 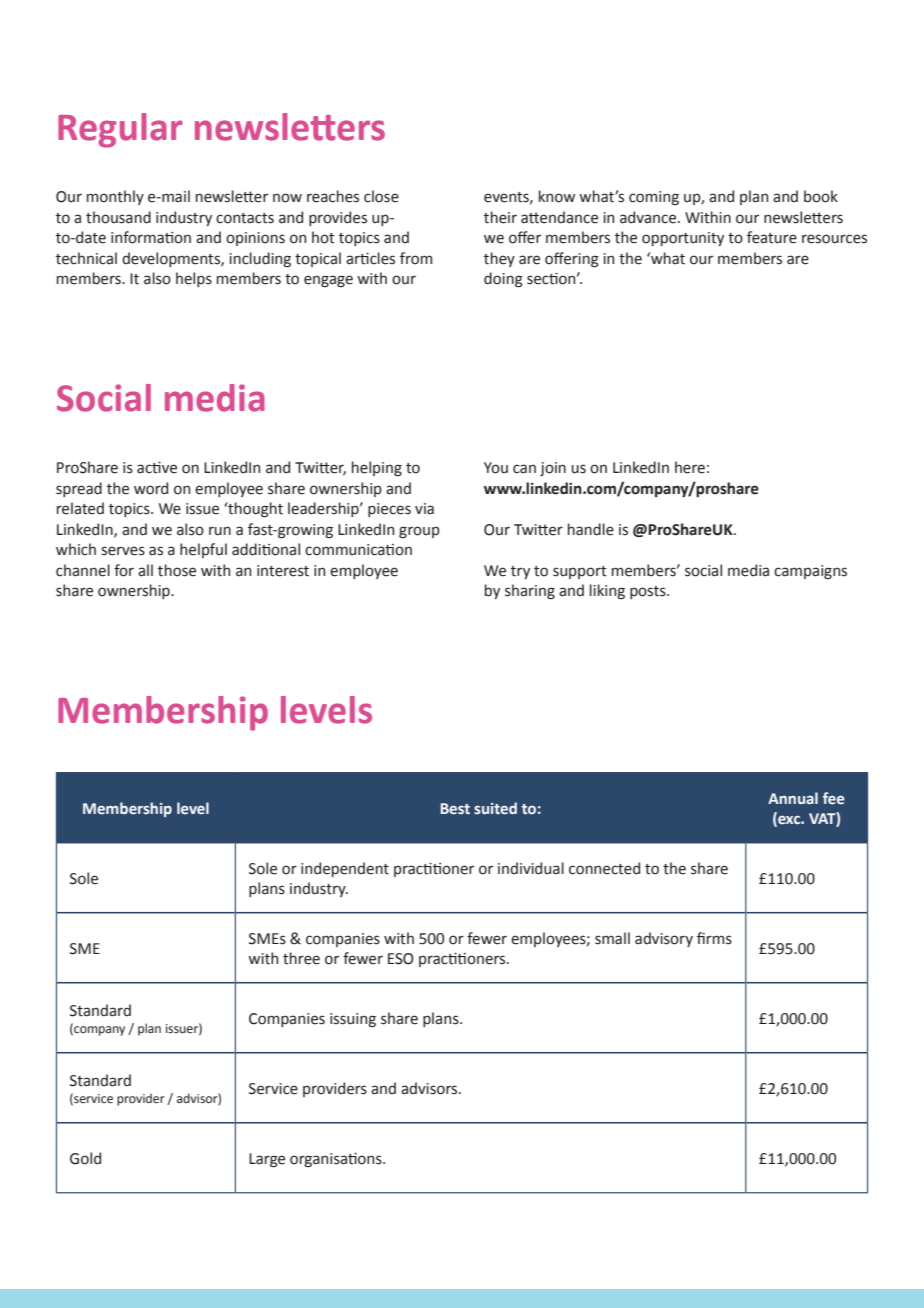 What do you see at coordinates (690, 467) in the screenshot?
I see `here` at bounding box center [690, 467].
